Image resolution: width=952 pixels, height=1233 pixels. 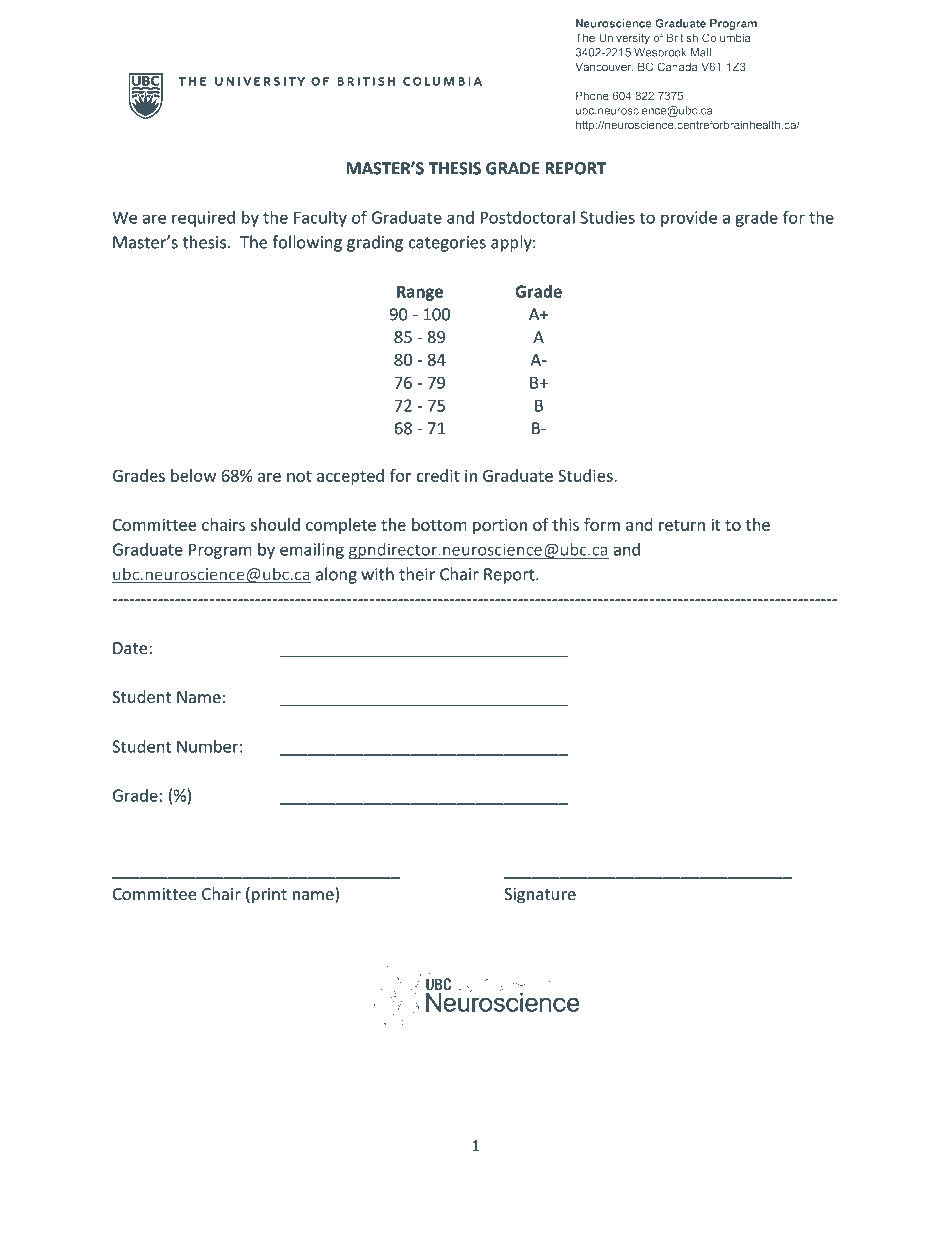 I want to click on categories, so click(x=447, y=244).
